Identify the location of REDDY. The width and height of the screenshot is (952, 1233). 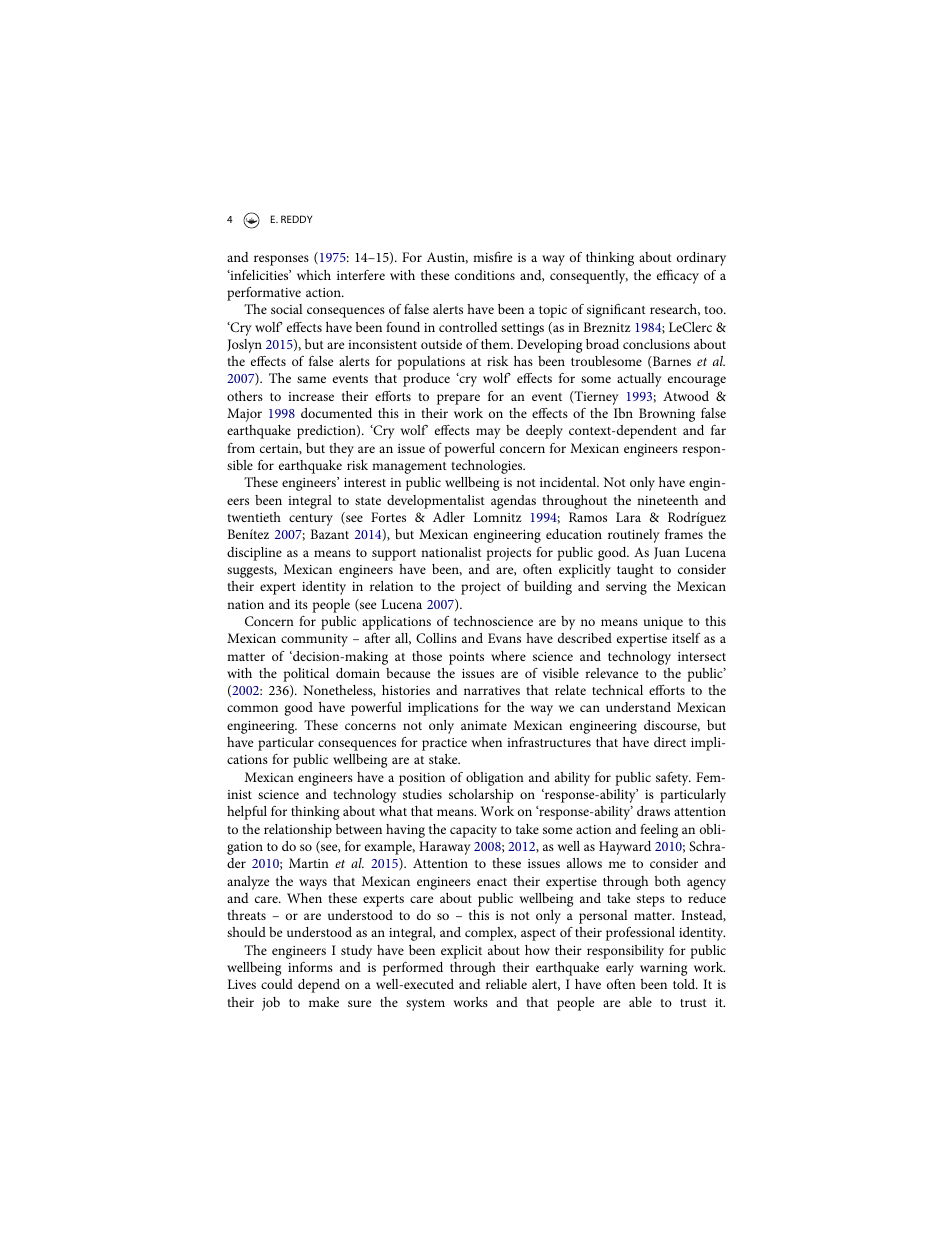
(296, 219).
